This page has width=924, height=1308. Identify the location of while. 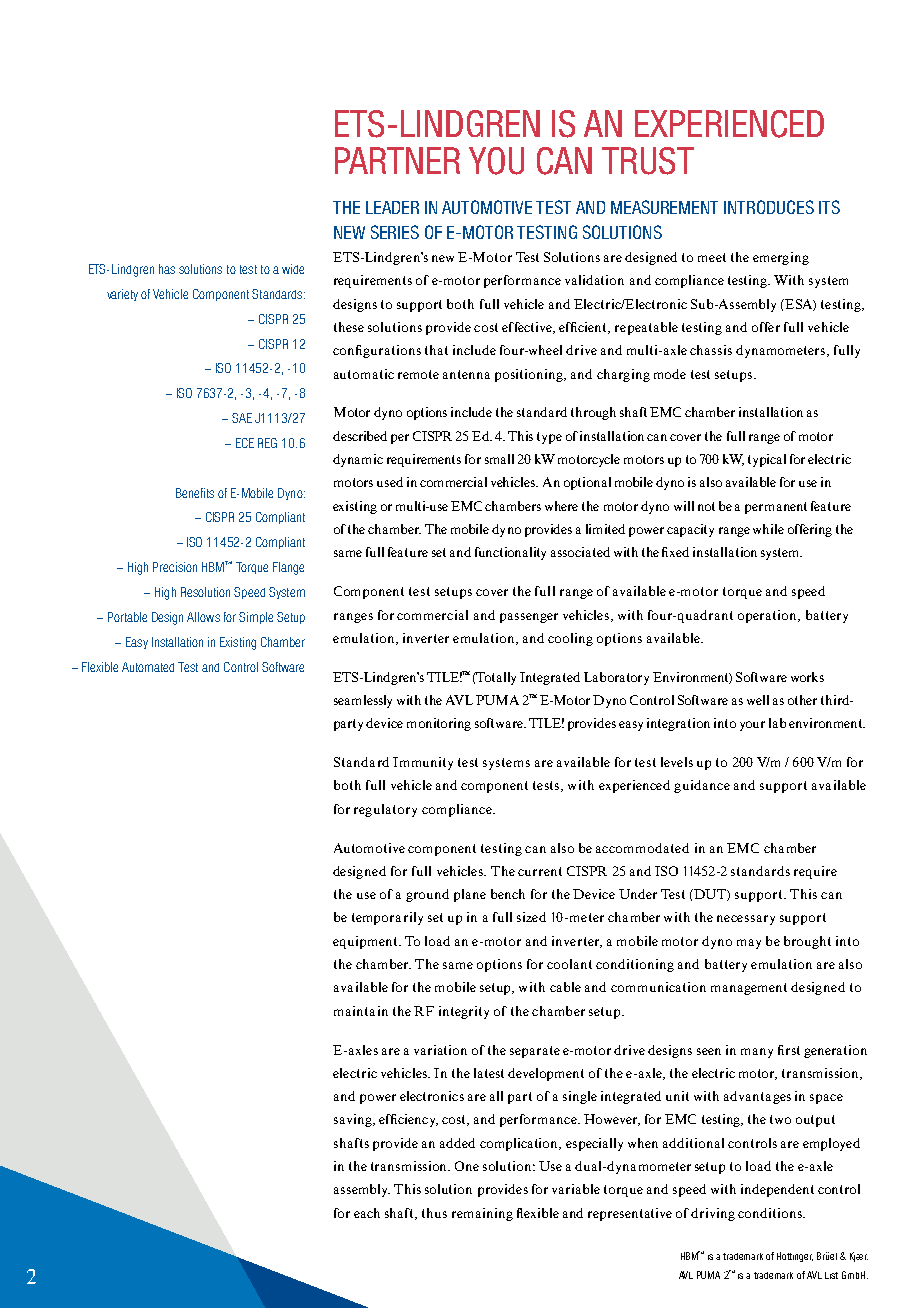
(768, 529).
